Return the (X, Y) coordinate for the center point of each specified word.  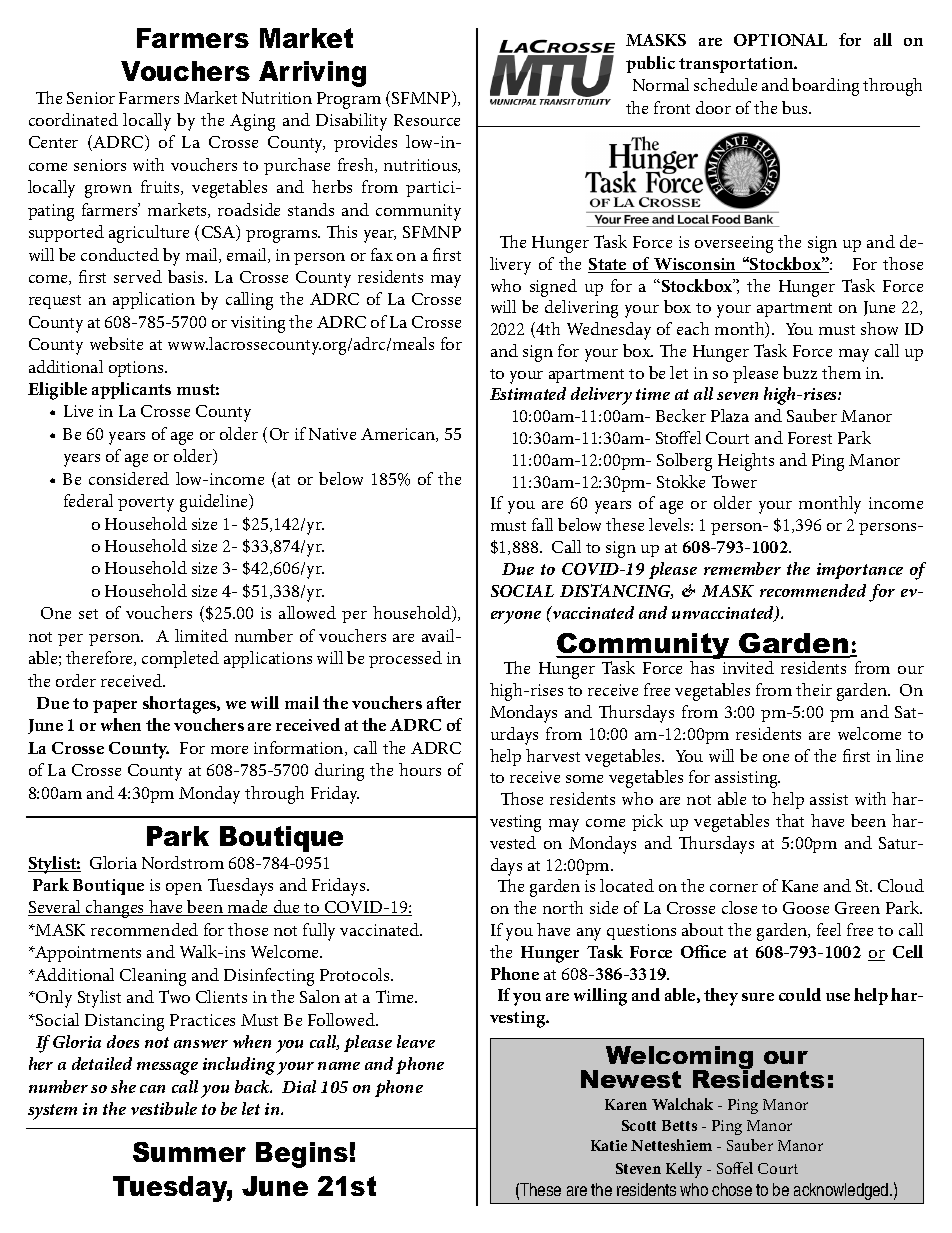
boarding (825, 87)
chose (732, 1189)
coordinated (73, 119)
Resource (427, 120)
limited (201, 635)
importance (860, 571)
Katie (609, 1145)
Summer (189, 1152)
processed (405, 659)
